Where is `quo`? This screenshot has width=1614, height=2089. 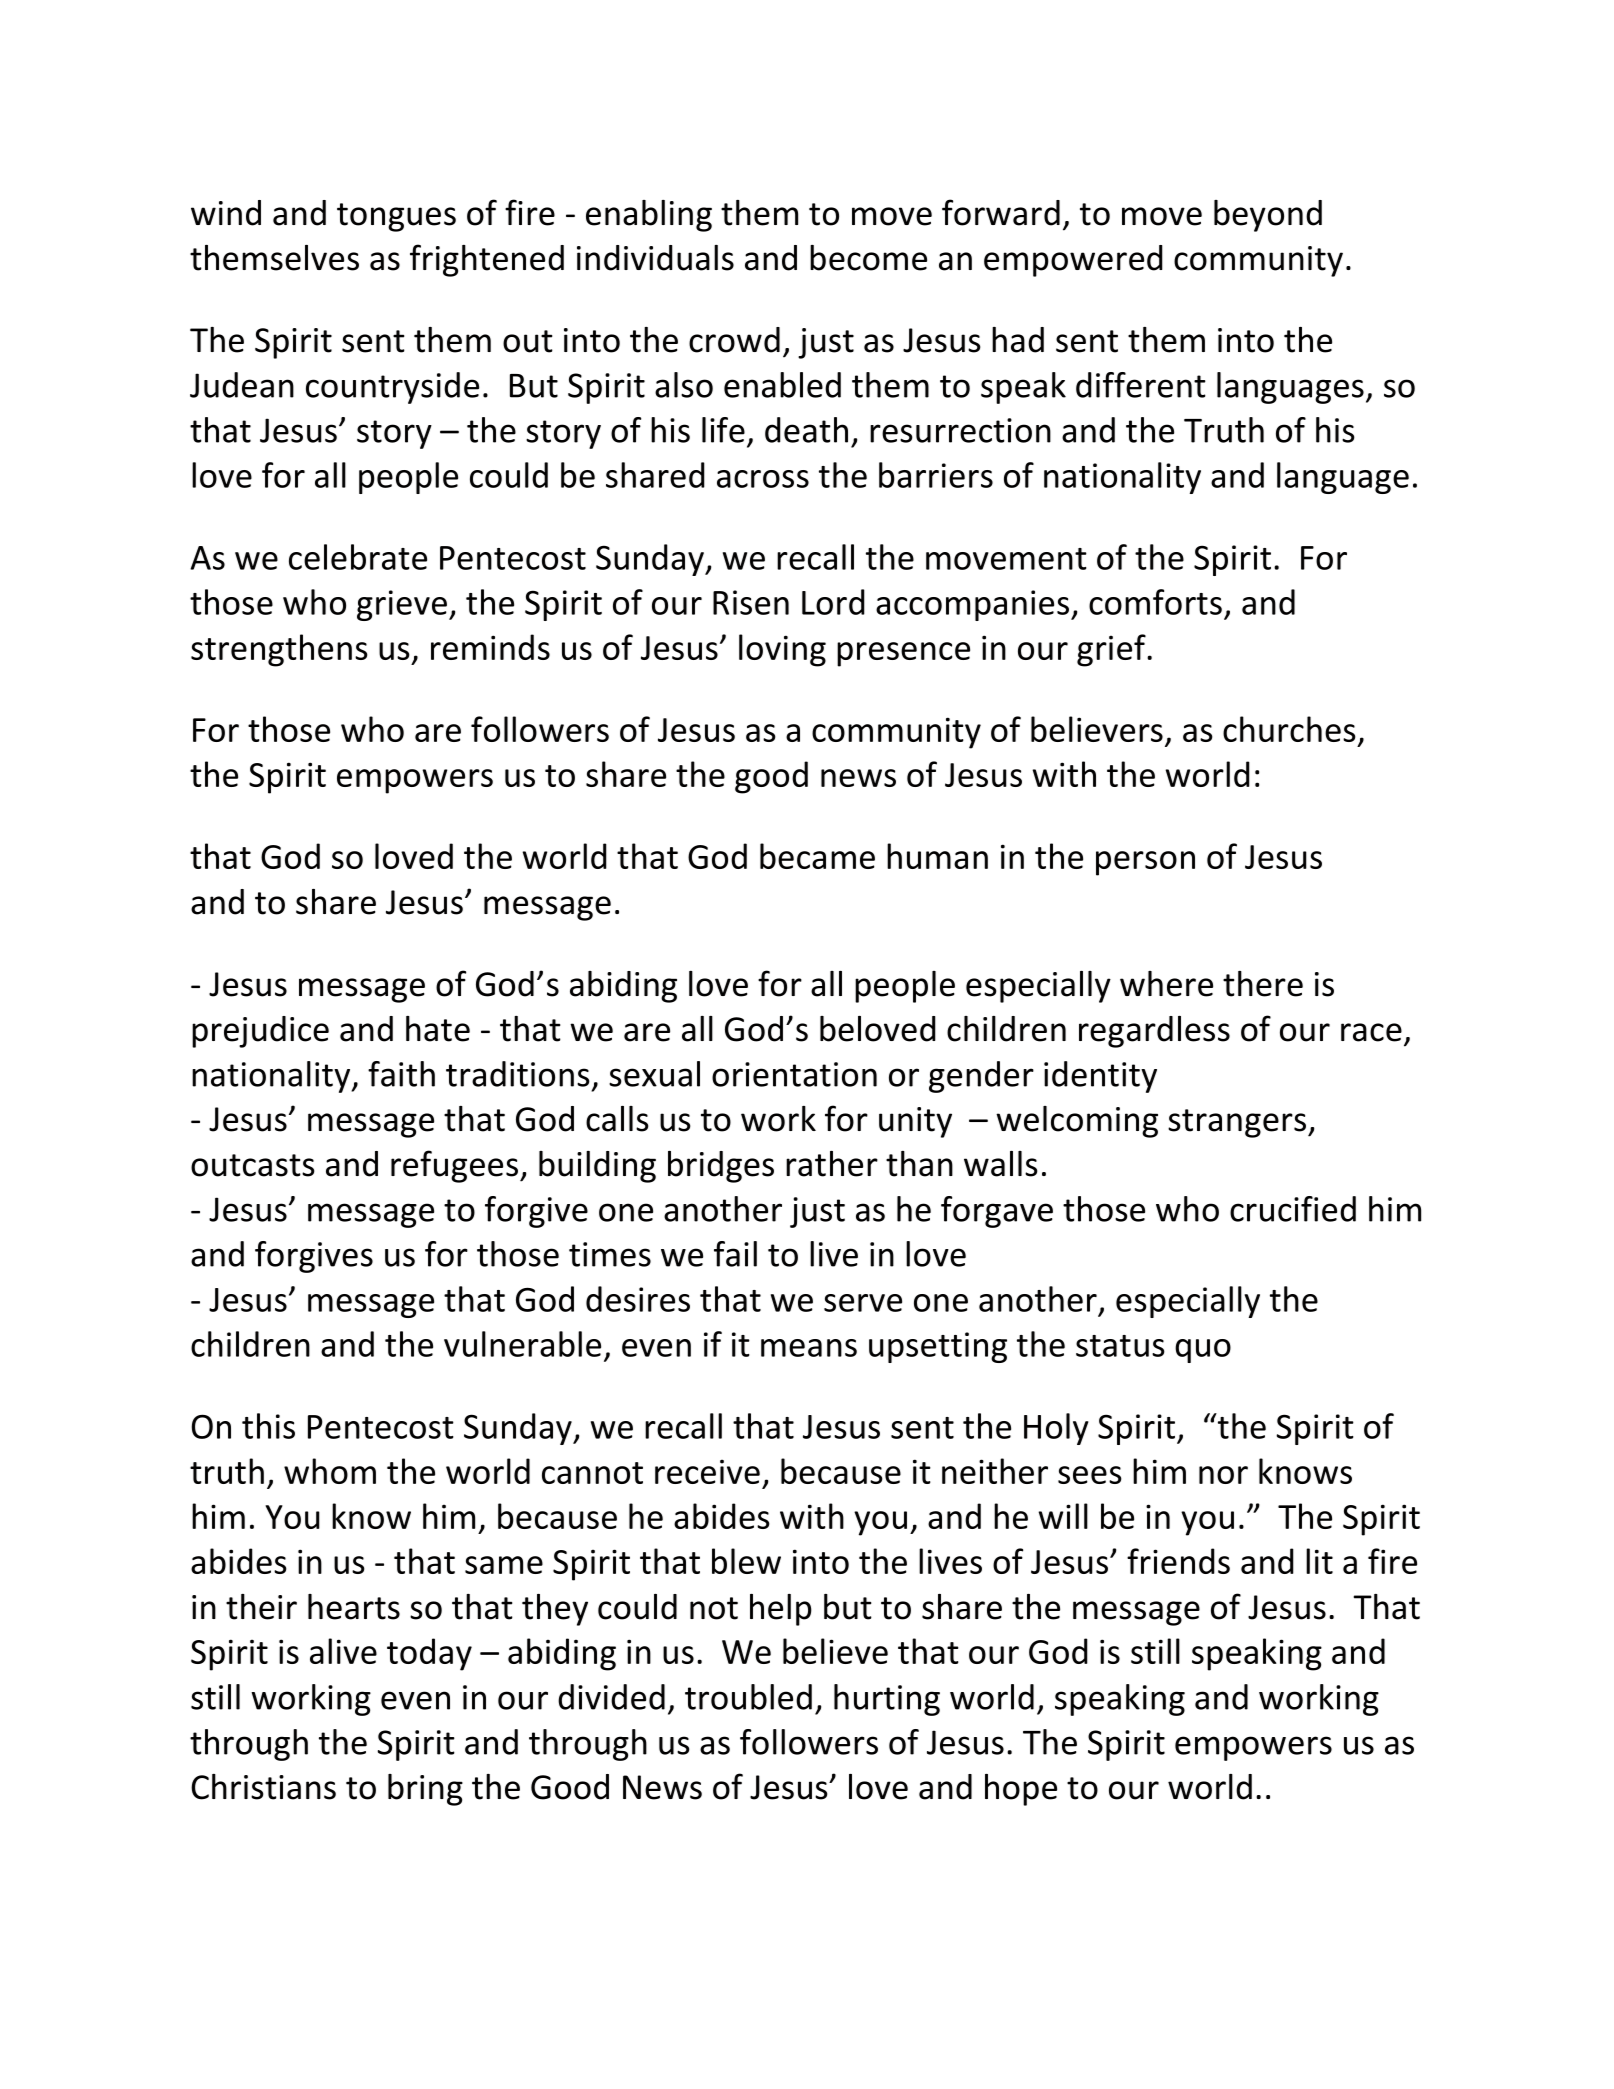
quo is located at coordinates (1203, 1351).
